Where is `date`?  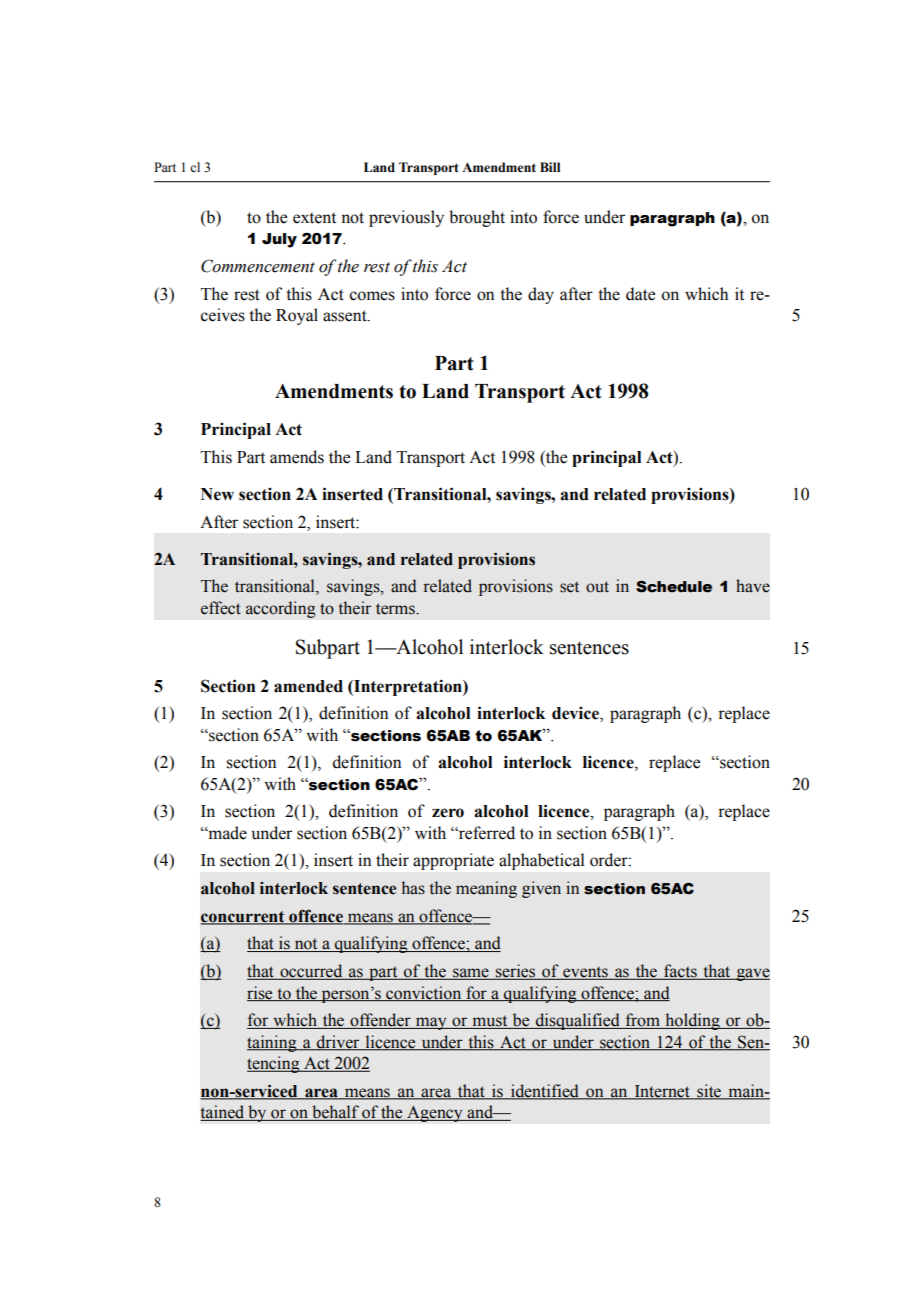 date is located at coordinates (640, 294).
